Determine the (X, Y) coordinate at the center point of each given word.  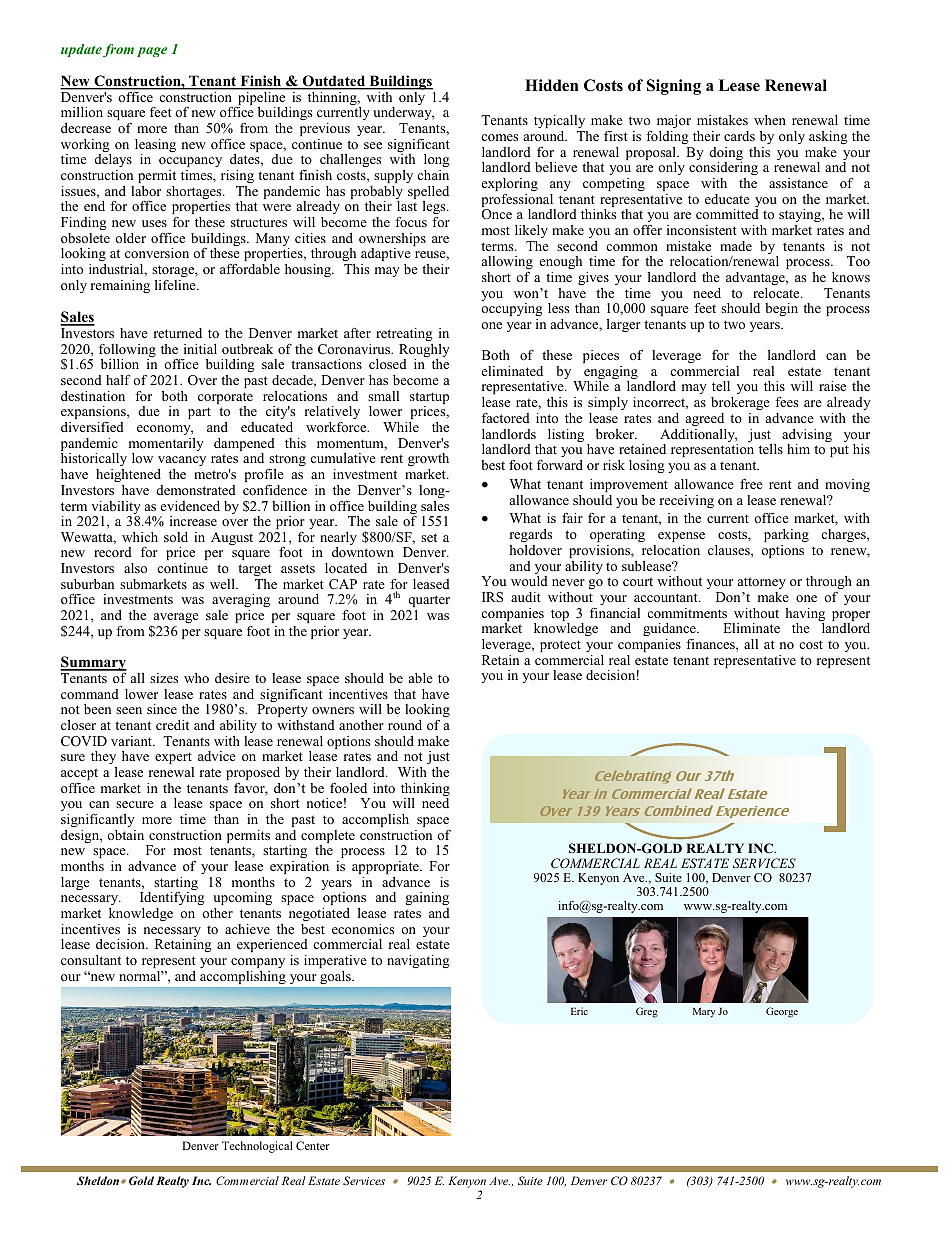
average (175, 619)
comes (499, 137)
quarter (428, 603)
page (152, 52)
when (770, 120)
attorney (762, 585)
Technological (257, 1147)
